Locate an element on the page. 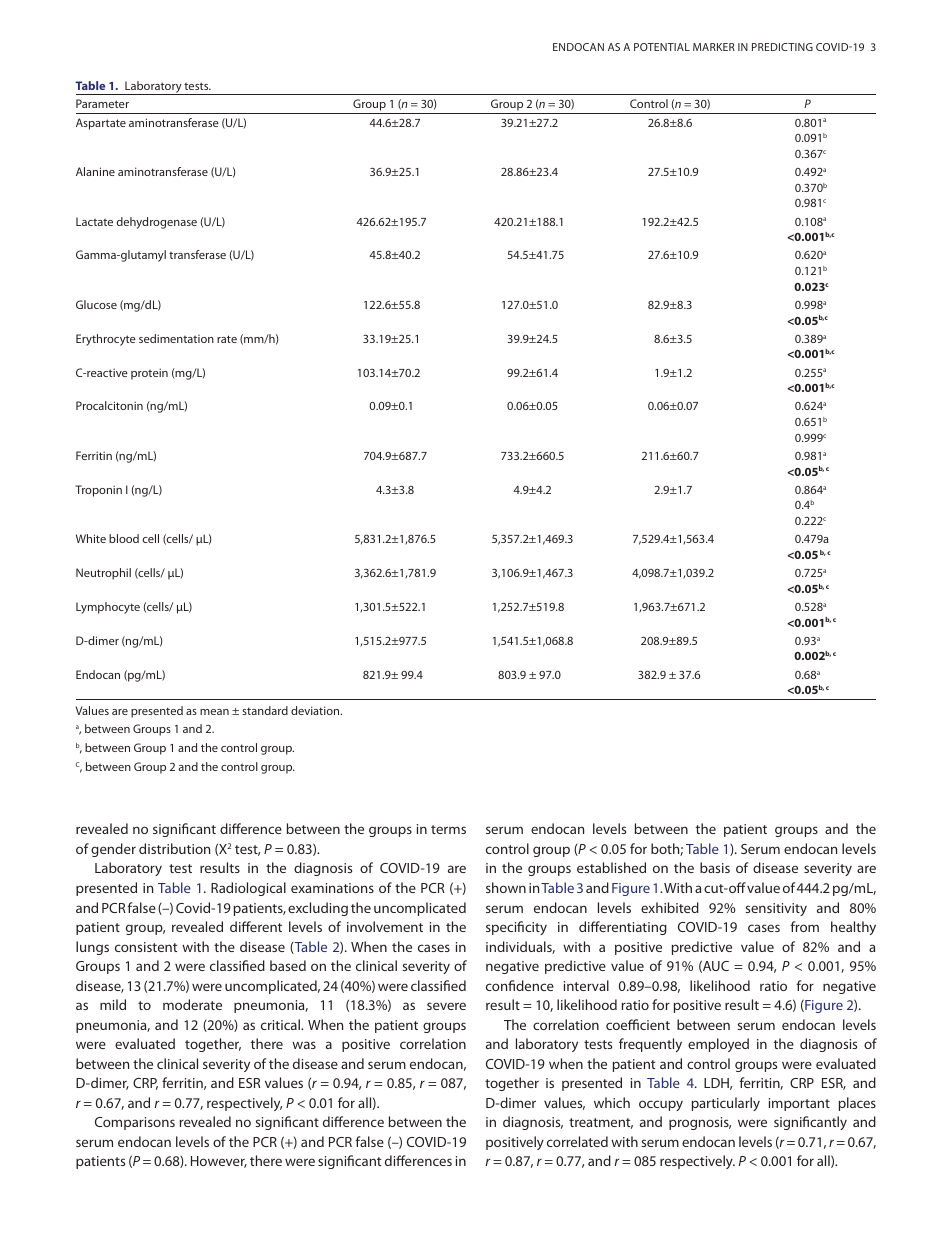  distribution is located at coordinates (174, 848).
